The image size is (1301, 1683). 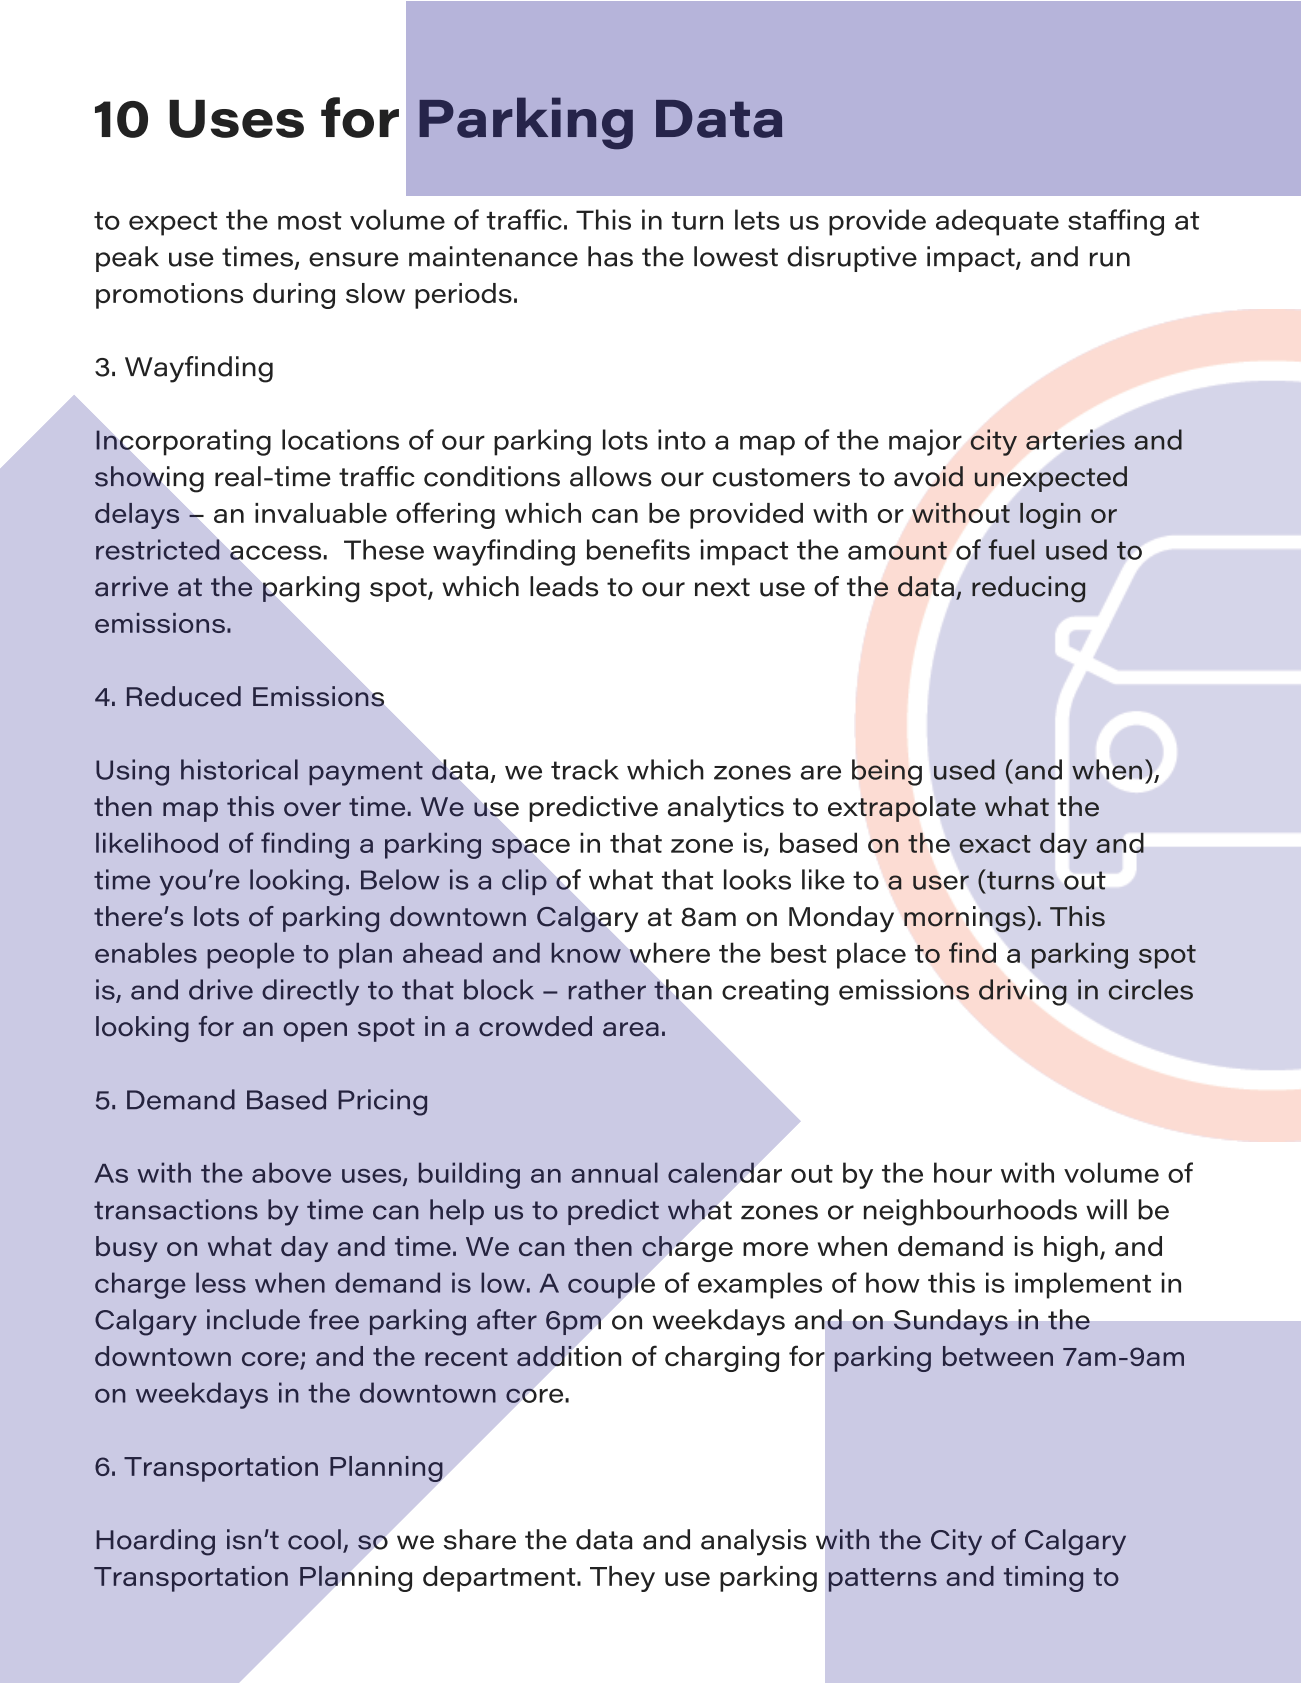 I want to click on where, so click(x=669, y=952).
